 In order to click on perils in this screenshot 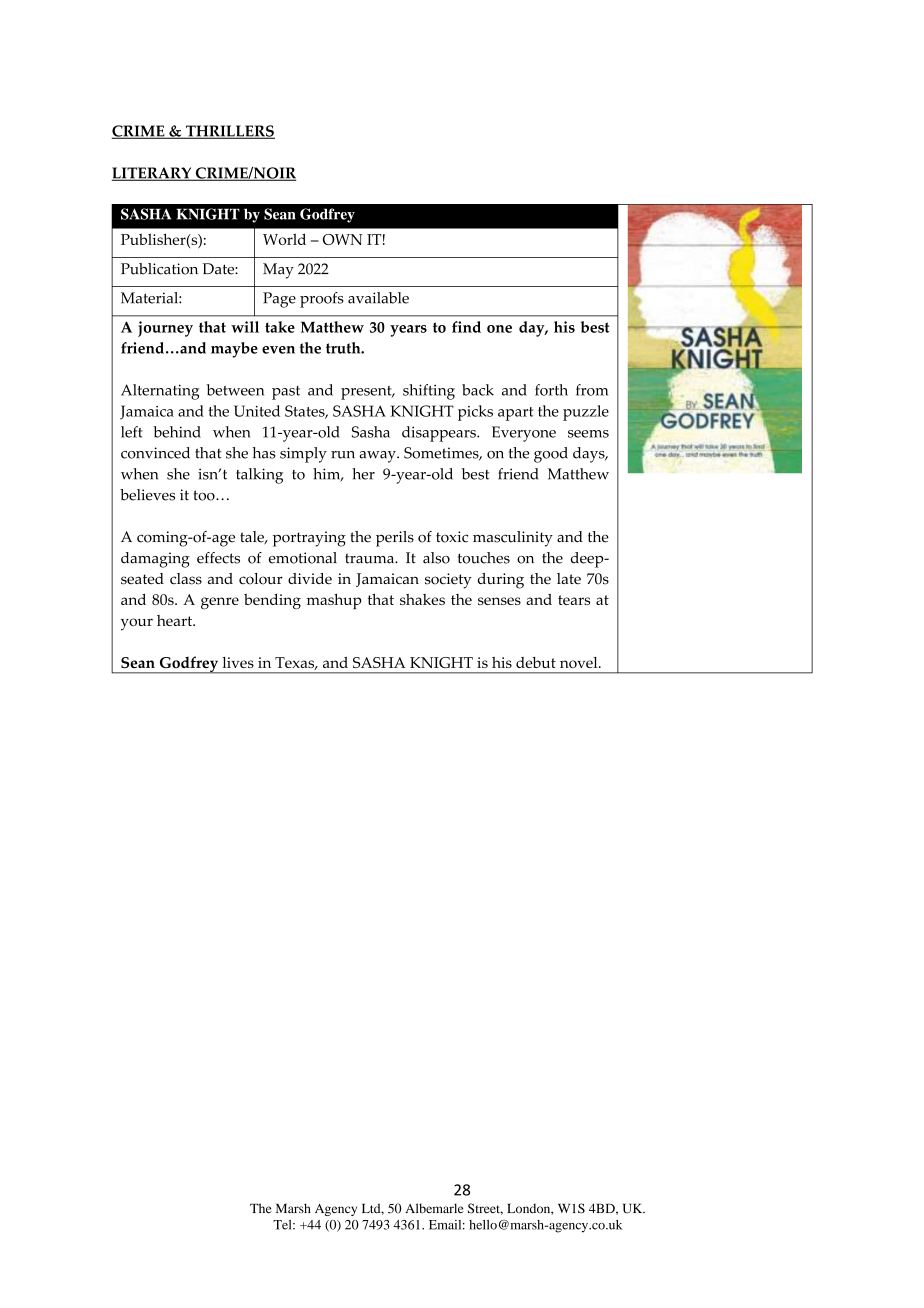, I will do `click(395, 539)`.
